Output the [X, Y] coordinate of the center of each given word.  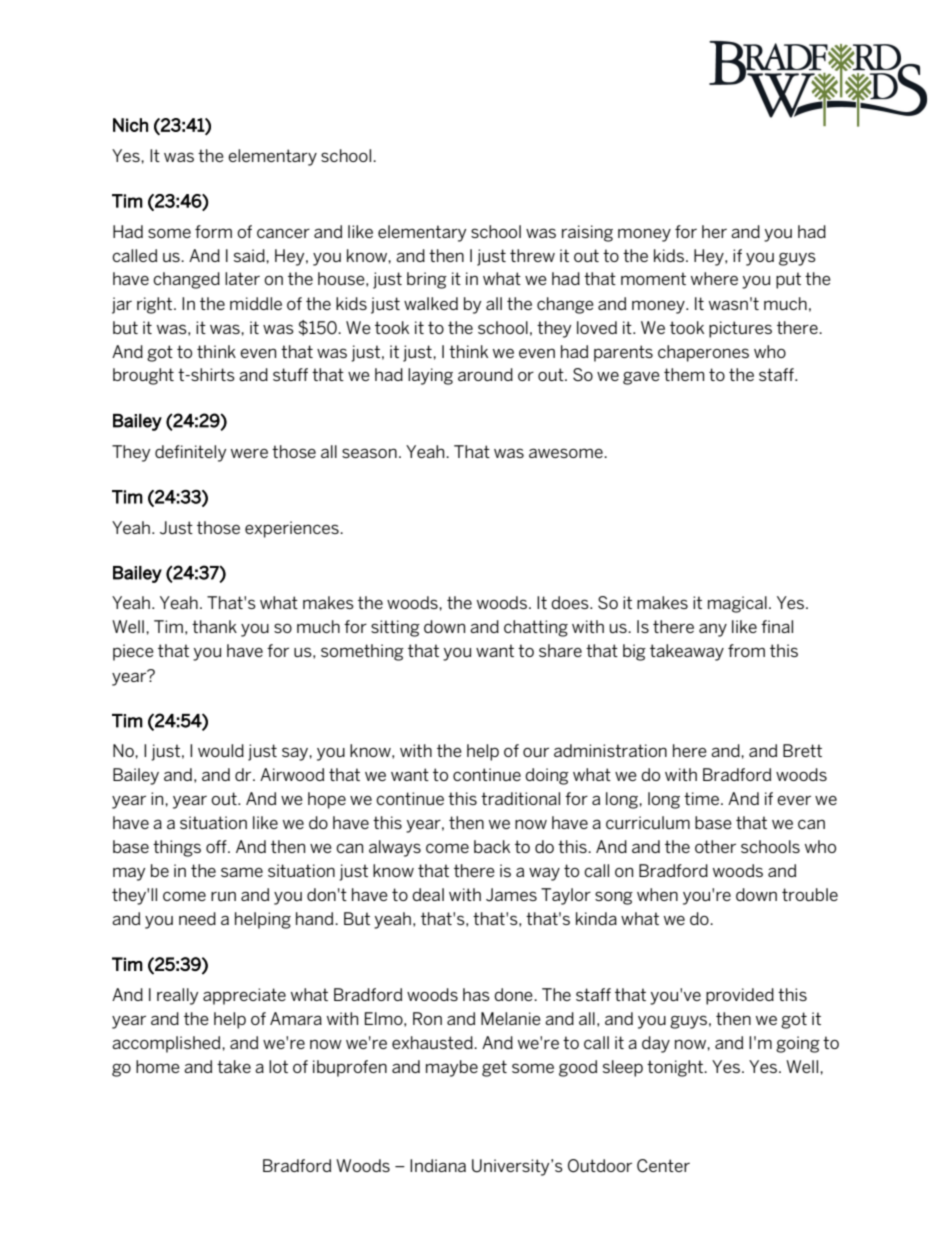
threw [532, 255]
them [684, 374]
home [158, 1066]
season [369, 453]
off [217, 846]
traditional [520, 798]
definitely [191, 453]
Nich [130, 125]
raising [587, 233]
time [701, 798]
